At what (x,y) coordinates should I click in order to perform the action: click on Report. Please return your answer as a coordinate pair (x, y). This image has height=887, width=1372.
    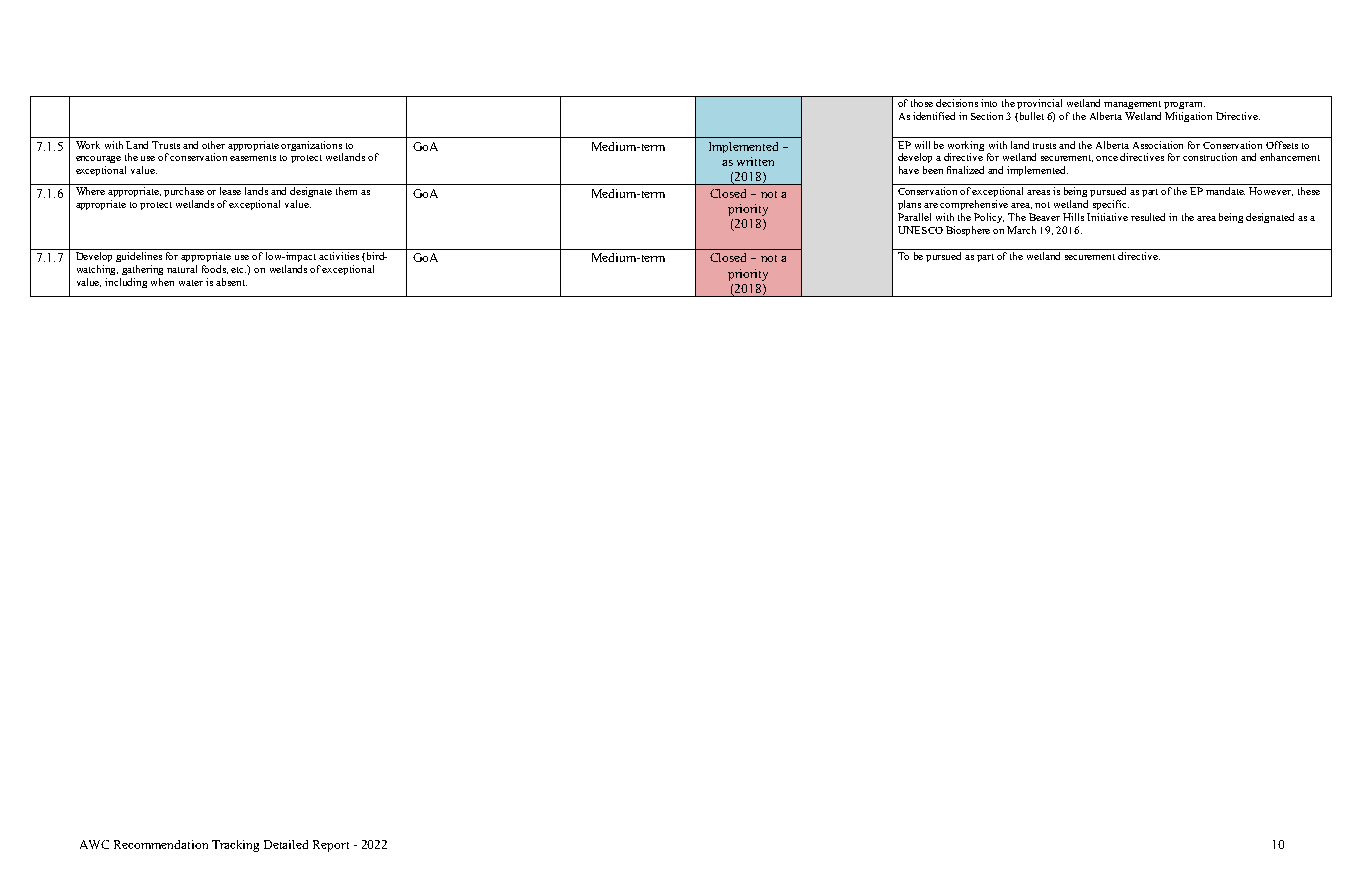
    Looking at the image, I should click on (331, 846).
